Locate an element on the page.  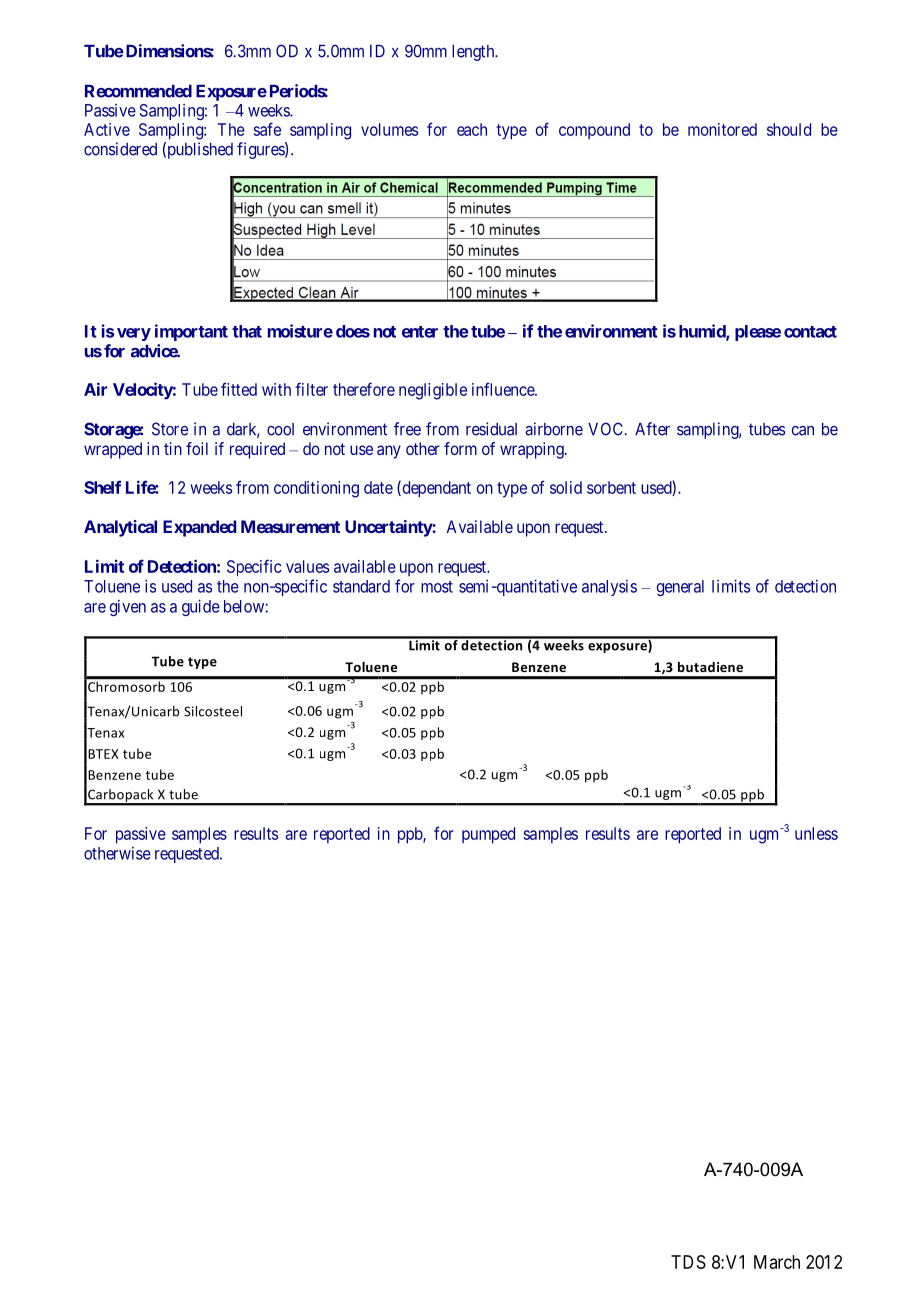
March is located at coordinates (777, 1262).
